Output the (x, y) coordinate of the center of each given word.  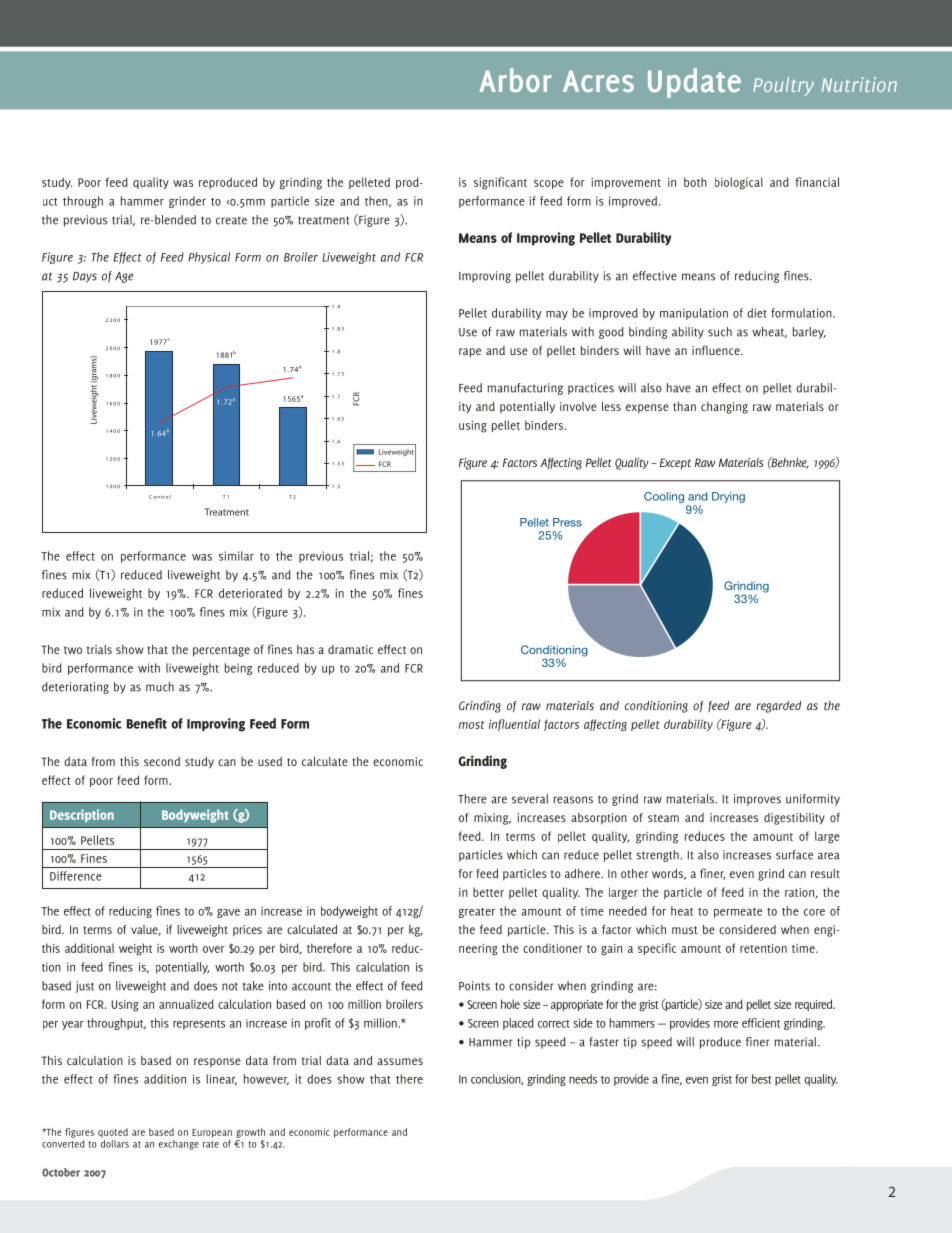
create (231, 221)
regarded (778, 707)
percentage (221, 651)
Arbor (515, 80)
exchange (179, 1145)
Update (694, 83)
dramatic (350, 649)
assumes (400, 1061)
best (761, 1079)
